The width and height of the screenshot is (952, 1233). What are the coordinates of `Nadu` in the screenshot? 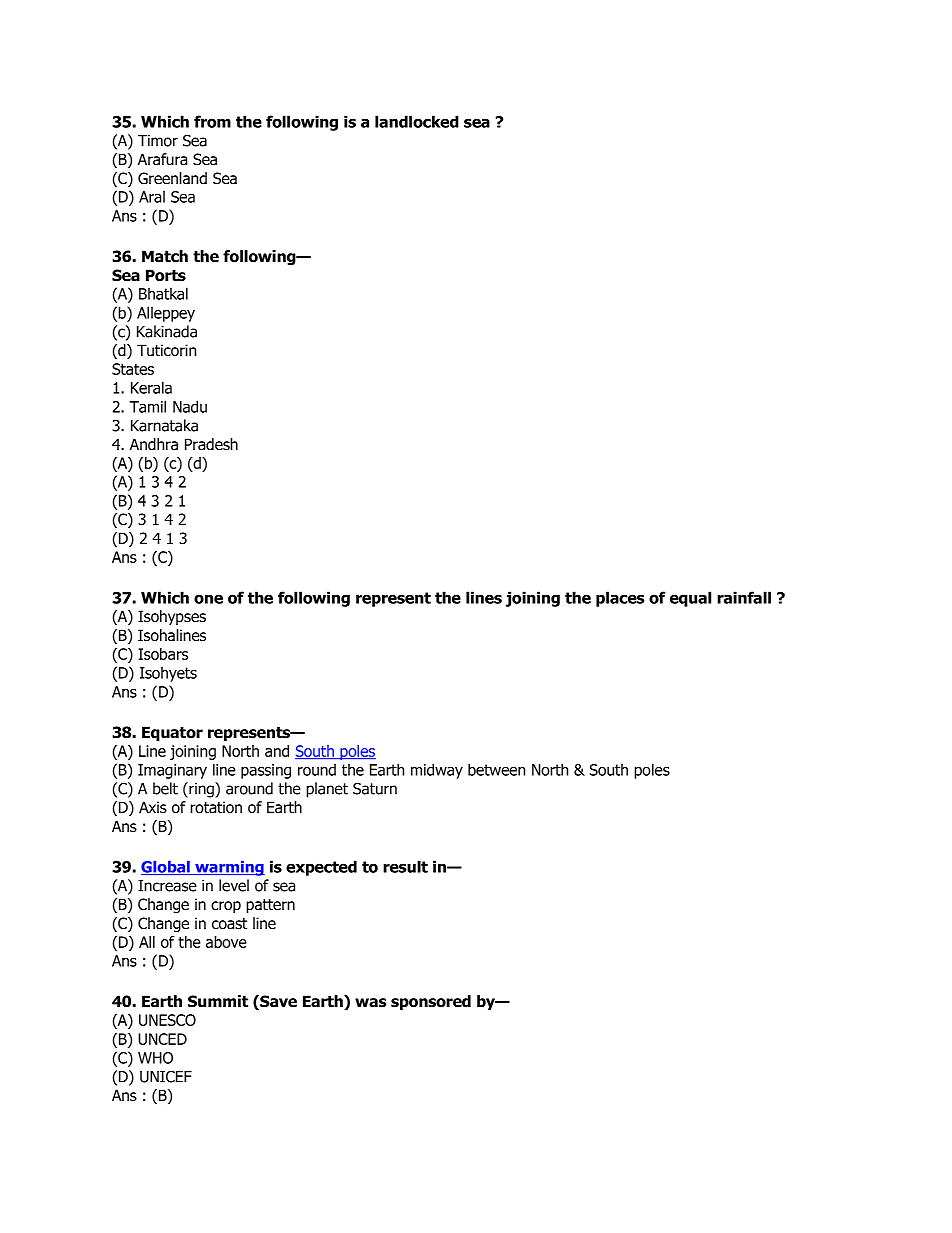 It's located at (190, 406).
